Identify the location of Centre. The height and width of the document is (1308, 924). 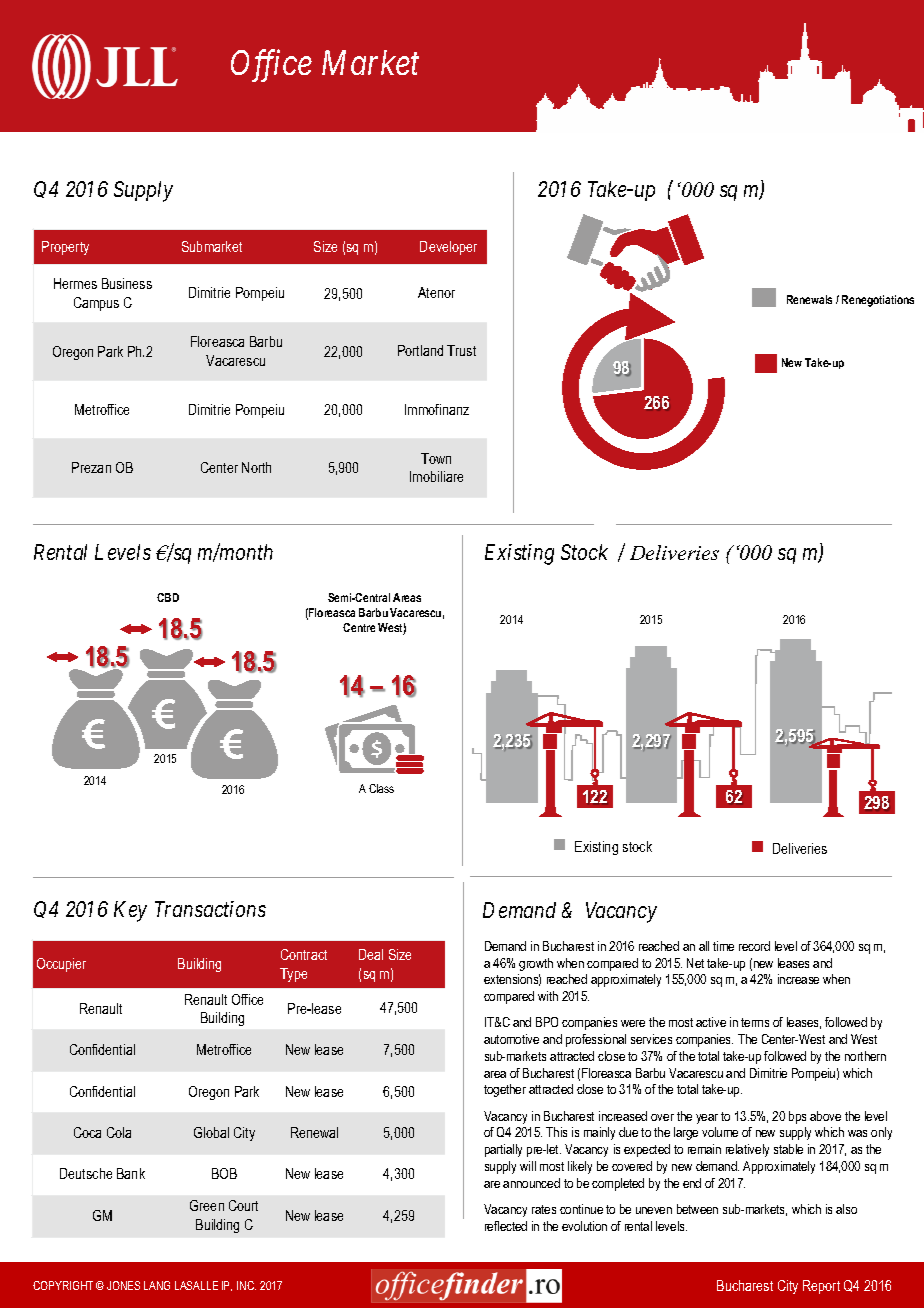
(359, 627).
